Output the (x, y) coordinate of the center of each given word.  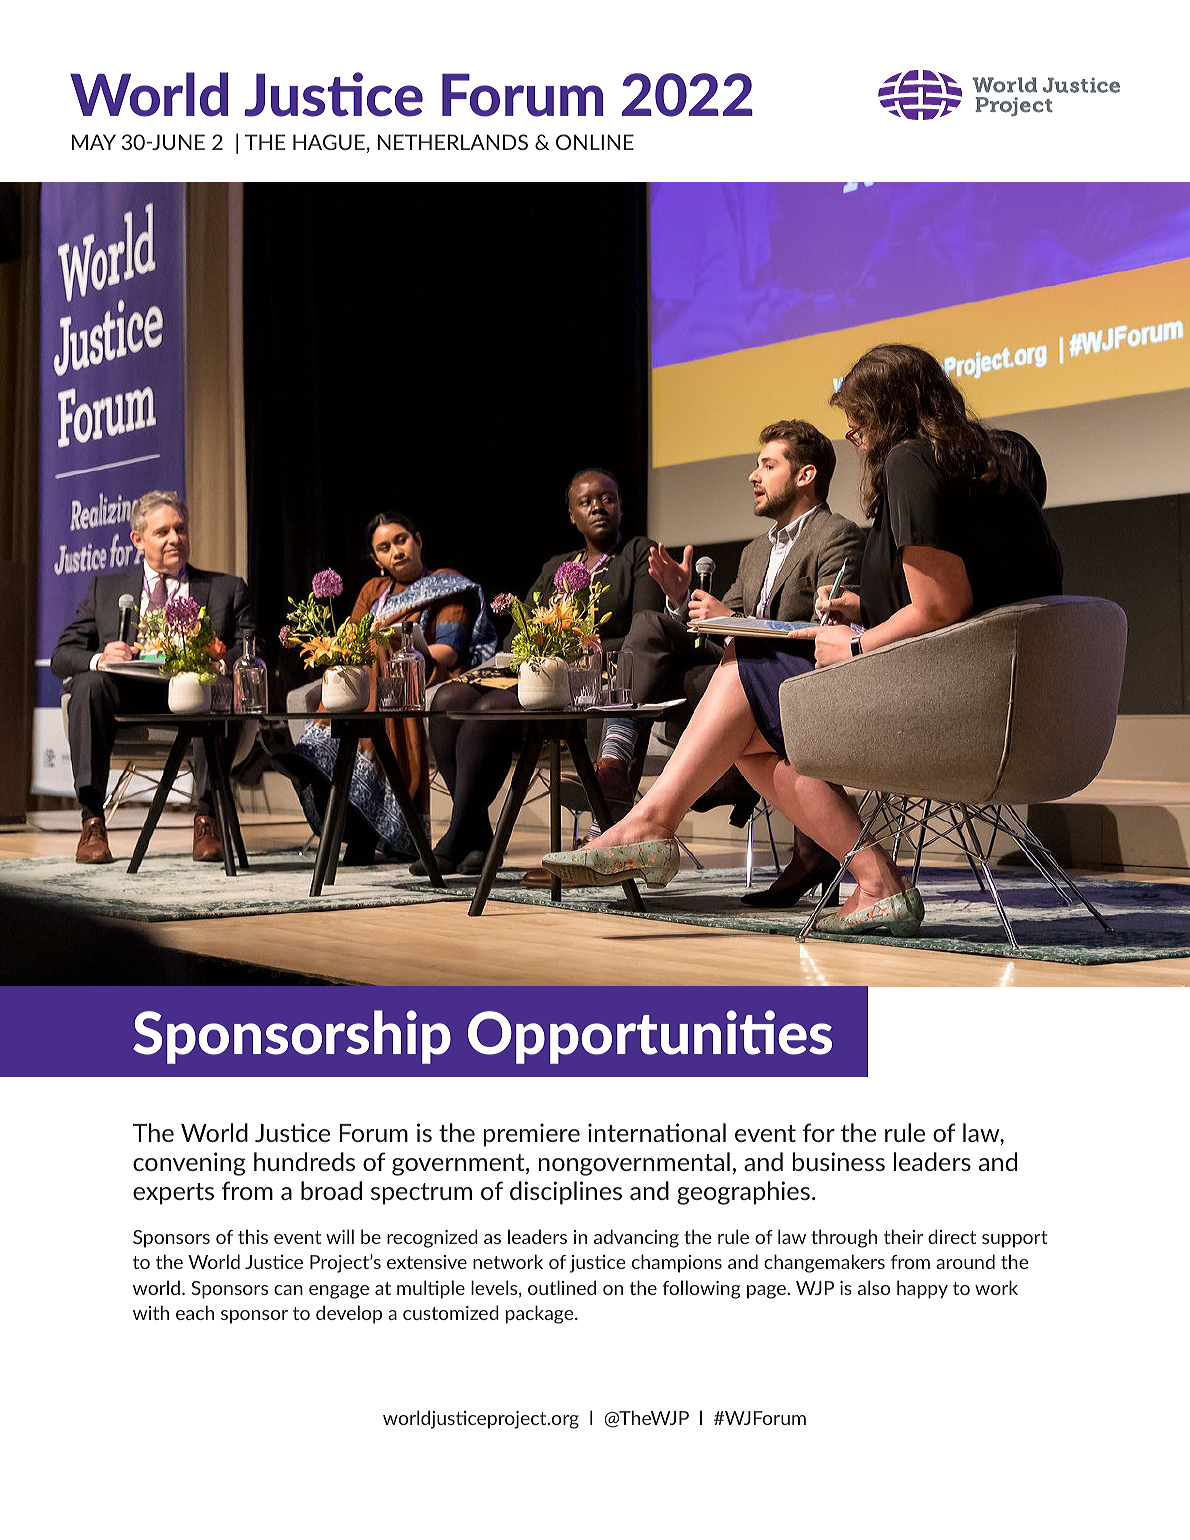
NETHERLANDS (453, 142)
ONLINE (595, 142)
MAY (94, 142)
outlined (562, 1287)
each (195, 1312)
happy (922, 1289)
